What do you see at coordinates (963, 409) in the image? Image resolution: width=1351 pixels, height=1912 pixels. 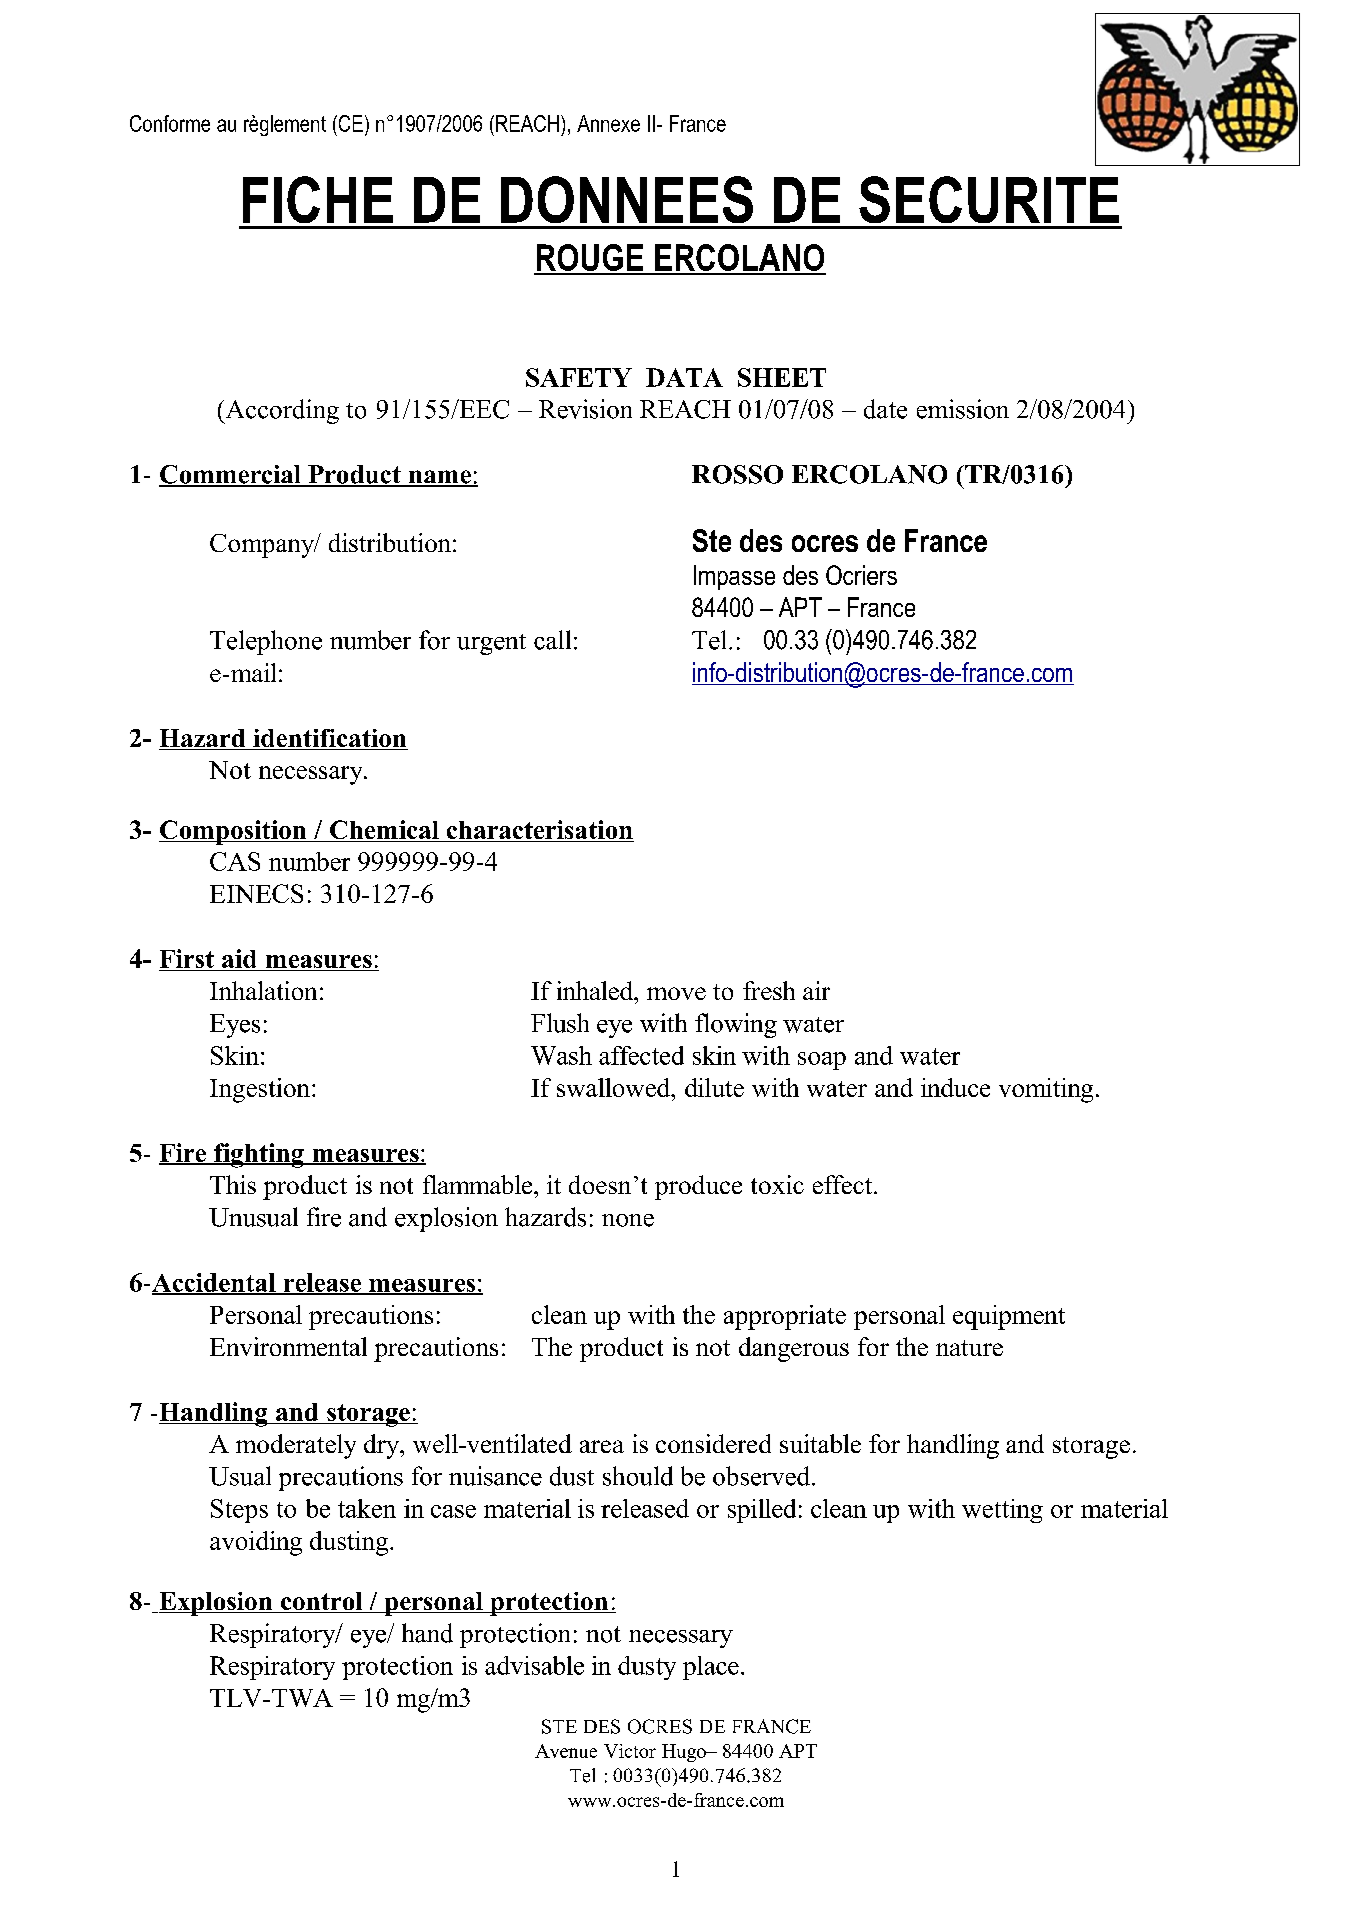 I see `emission` at bounding box center [963, 409].
